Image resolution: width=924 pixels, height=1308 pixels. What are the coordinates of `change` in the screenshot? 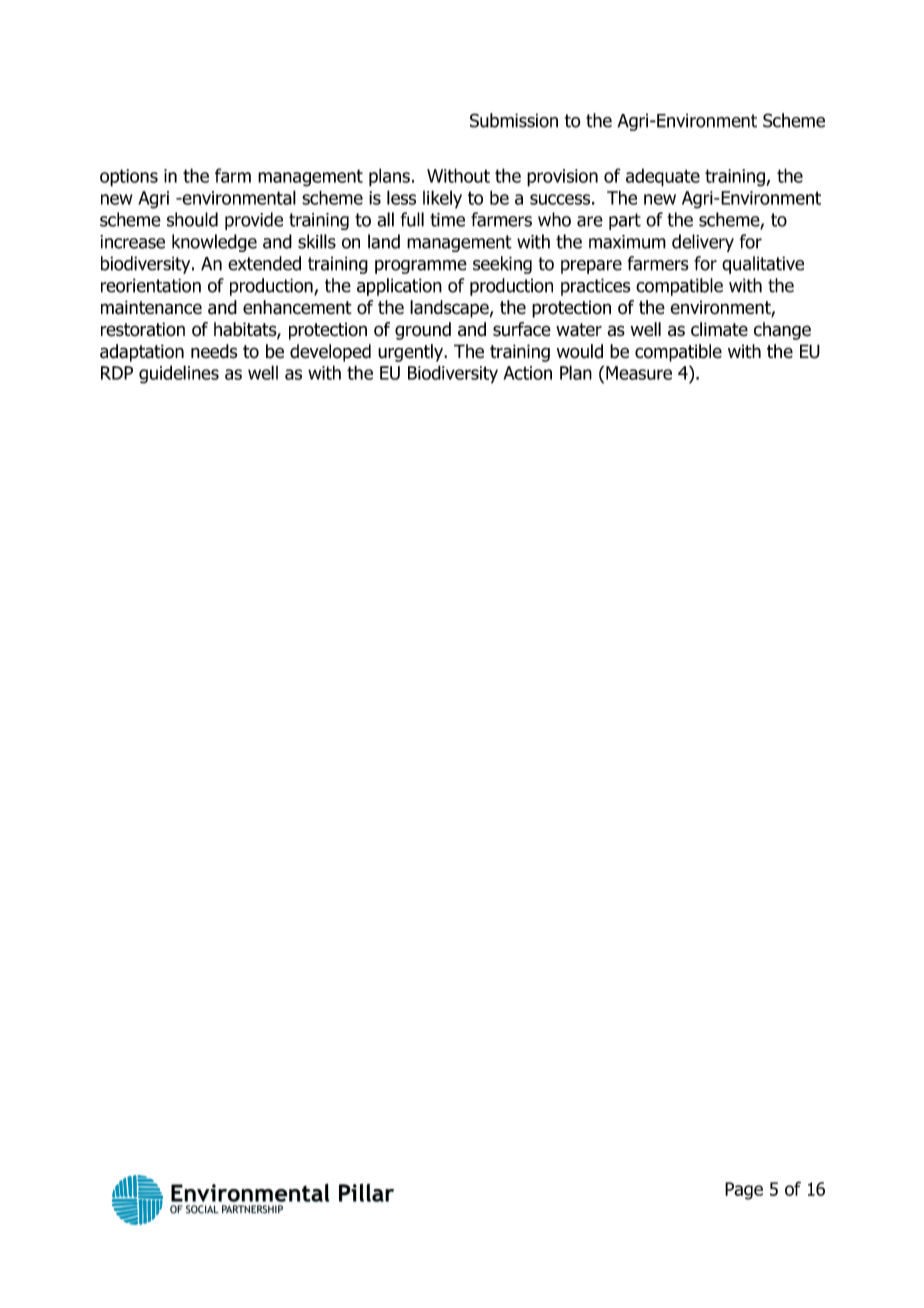 It's located at (782, 331).
